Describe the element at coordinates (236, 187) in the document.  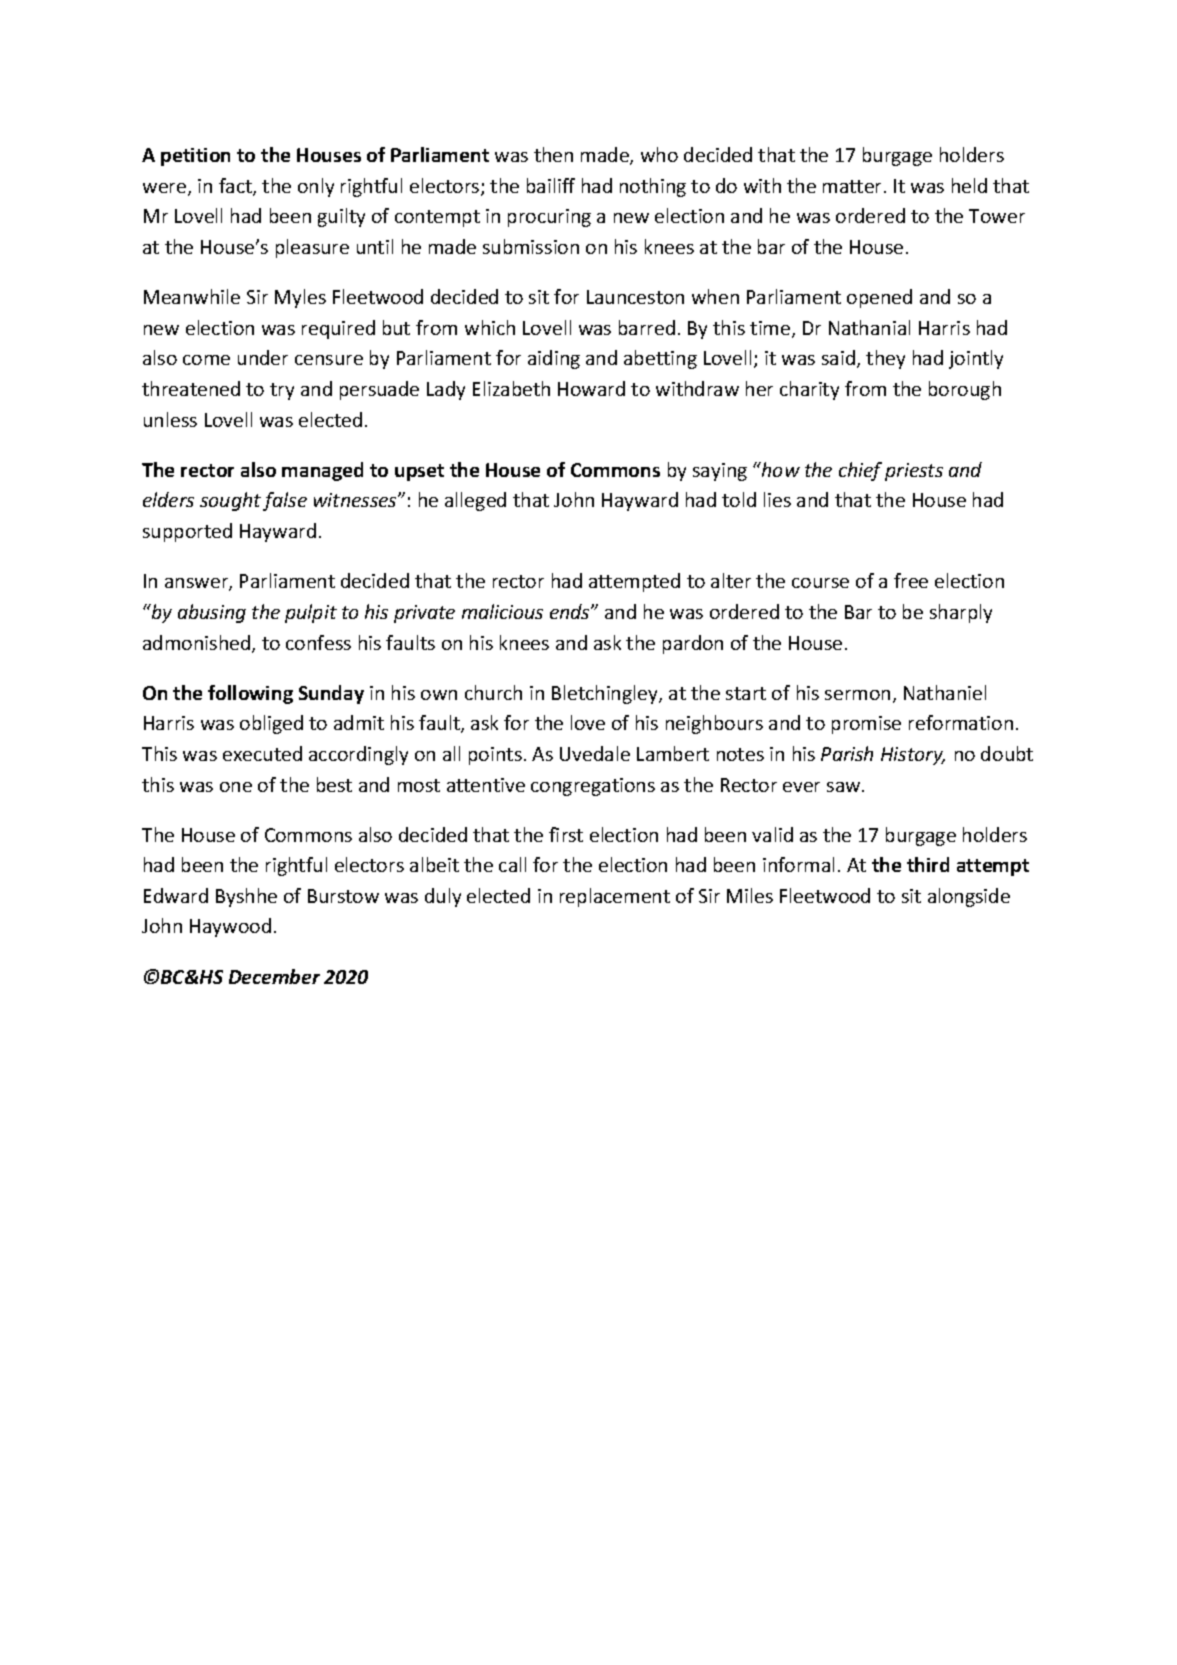
I see `fact` at that location.
